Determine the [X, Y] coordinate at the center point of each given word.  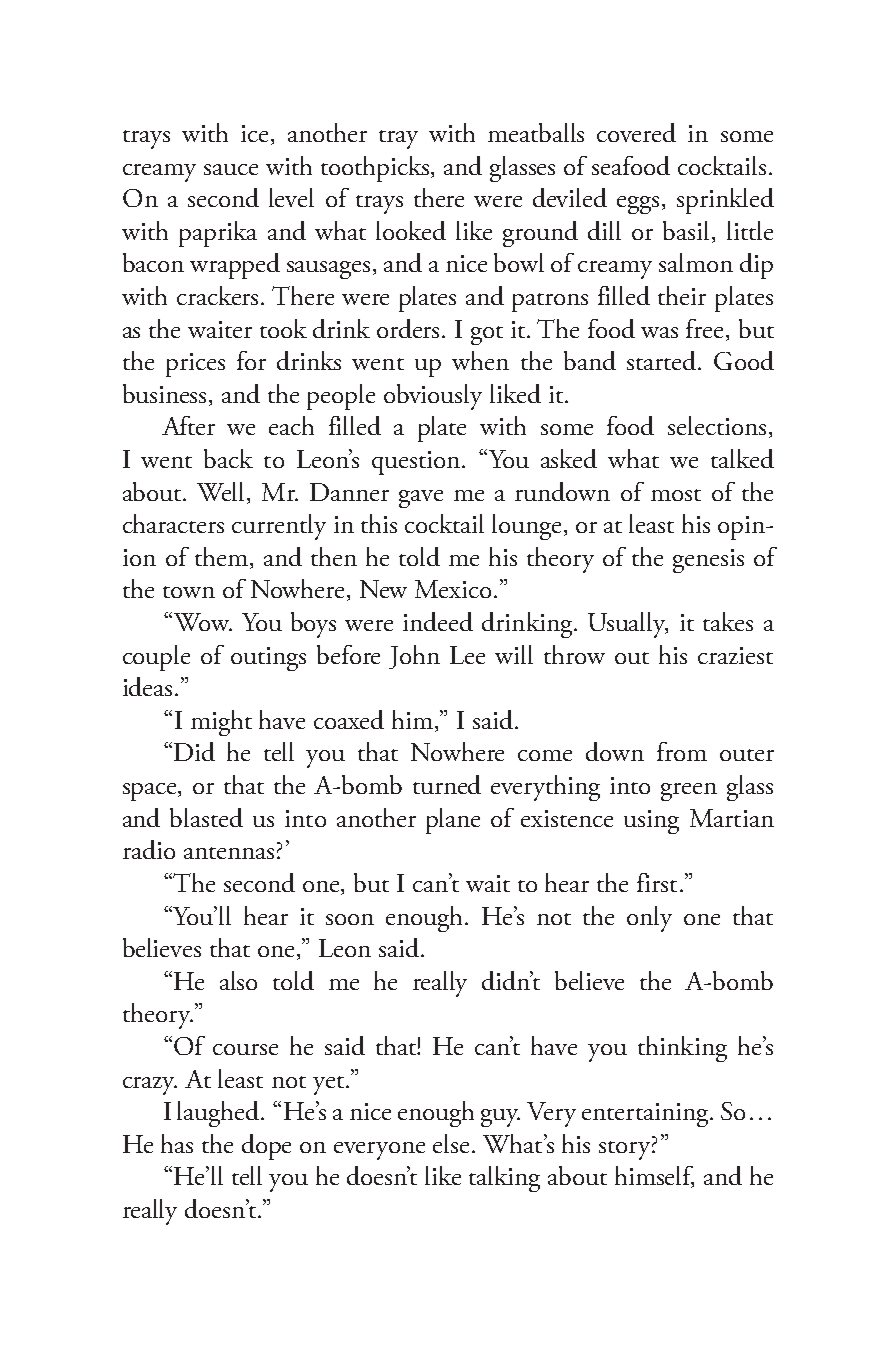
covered [636, 132]
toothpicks [376, 169]
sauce [231, 169]
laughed [219, 1114]
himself [654, 1177]
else [451, 1143]
